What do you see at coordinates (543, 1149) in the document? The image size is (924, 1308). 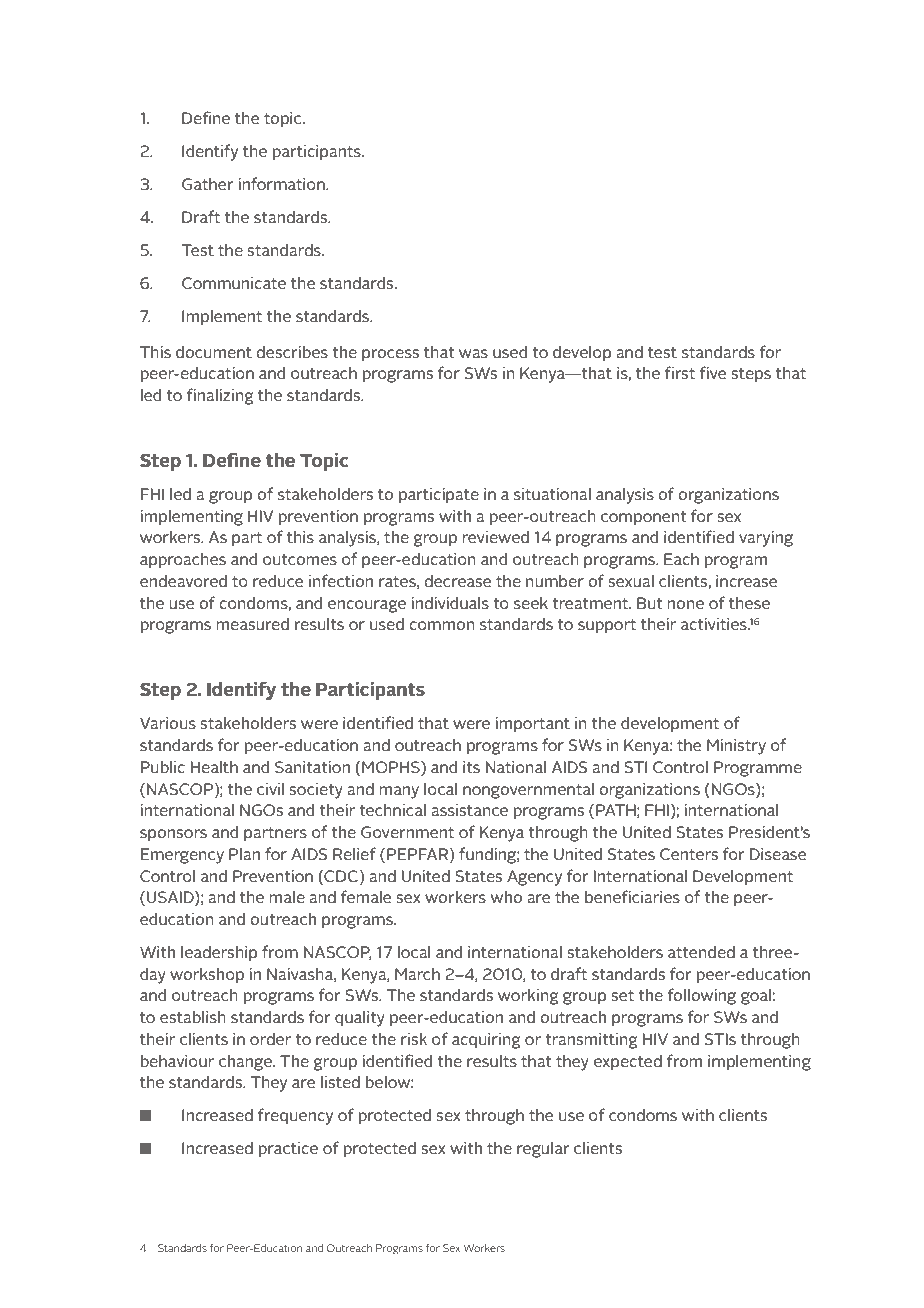 I see `regular` at bounding box center [543, 1149].
